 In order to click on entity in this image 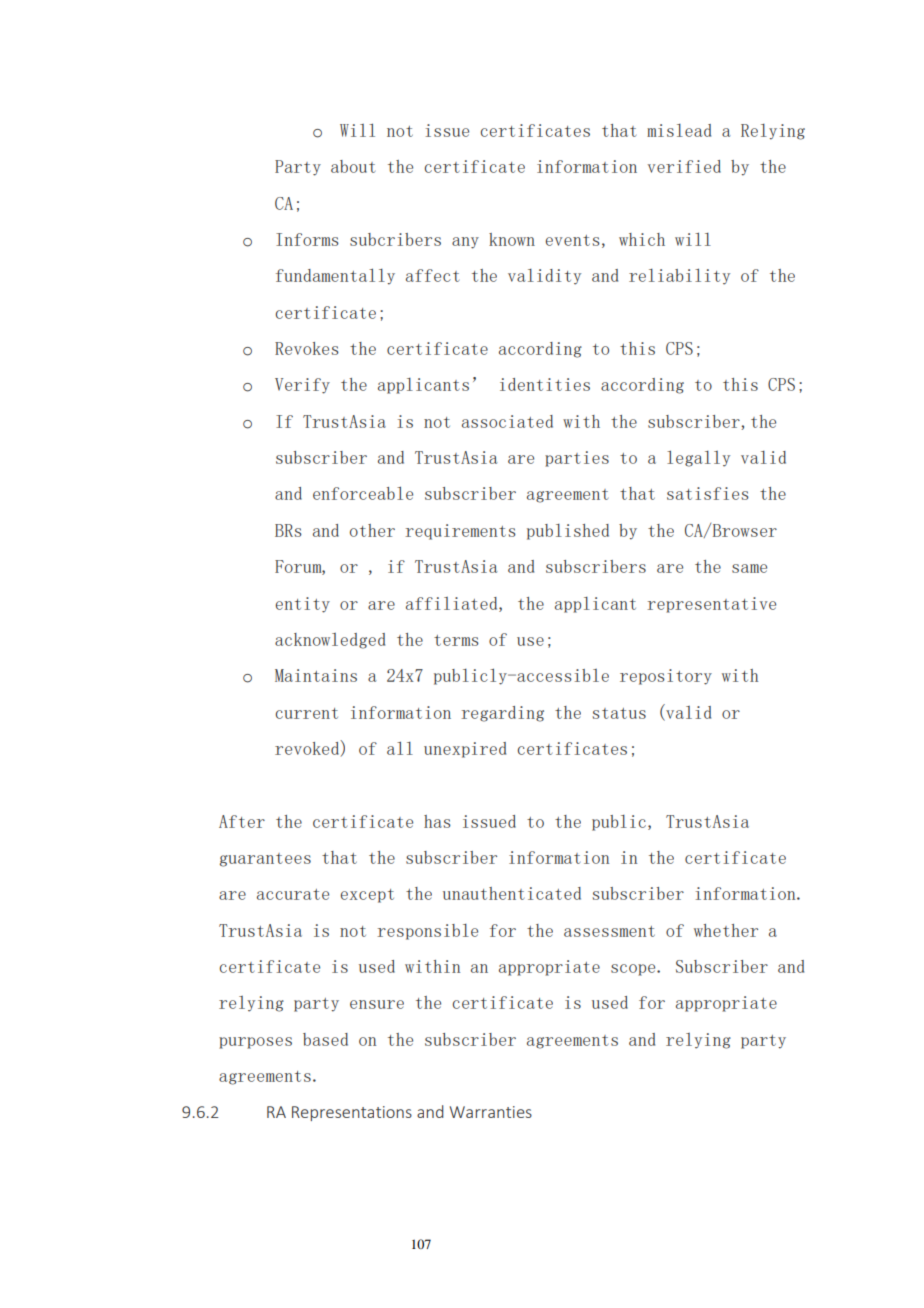, I will do `click(302, 605)`.
